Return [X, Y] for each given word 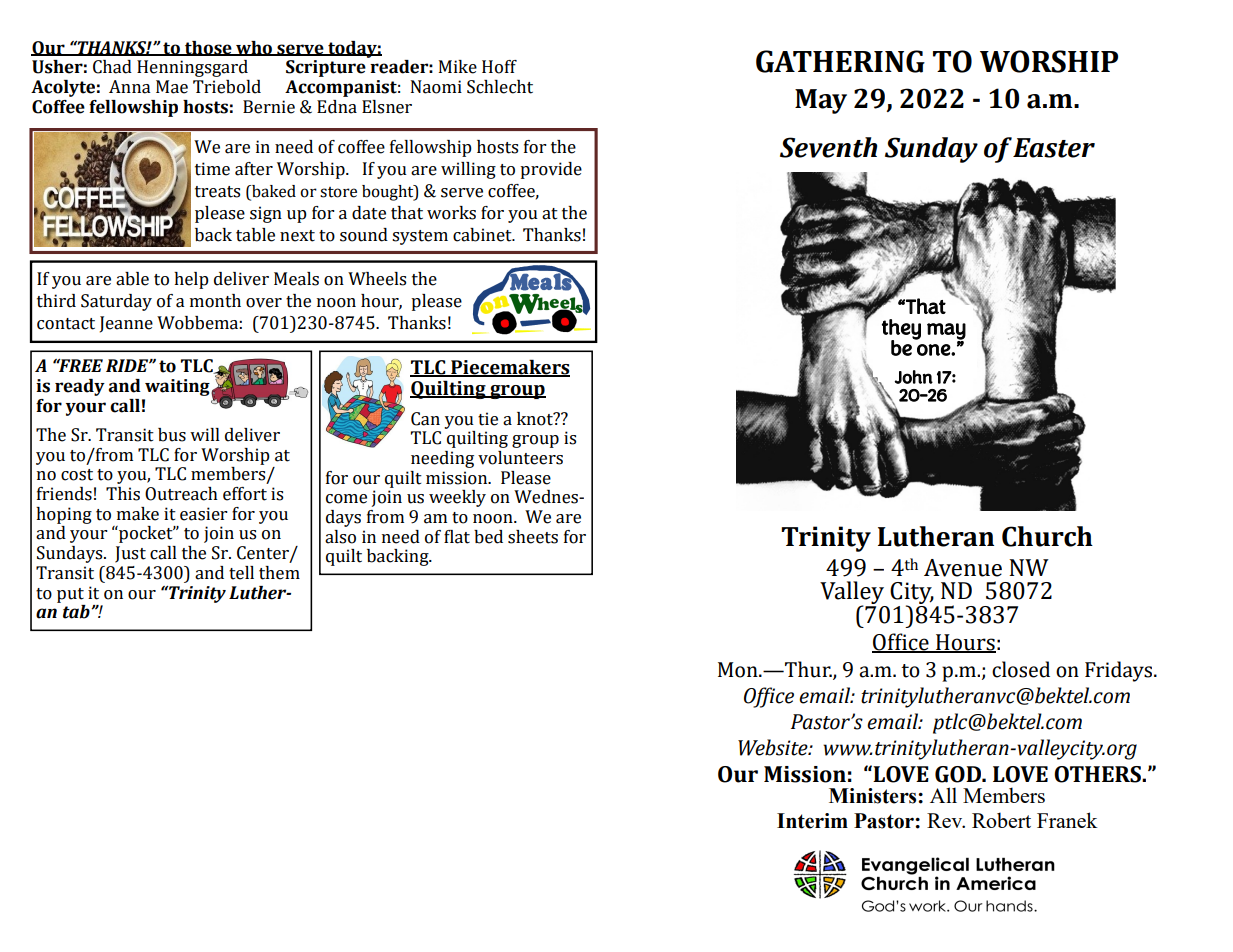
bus [172, 435]
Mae [172, 87]
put [70, 595]
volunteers [520, 458]
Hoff [499, 67]
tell [241, 573]
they [901, 330]
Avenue [963, 568]
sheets [533, 537]
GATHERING [840, 61]
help [191, 280]
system [420, 237]
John [914, 377]
